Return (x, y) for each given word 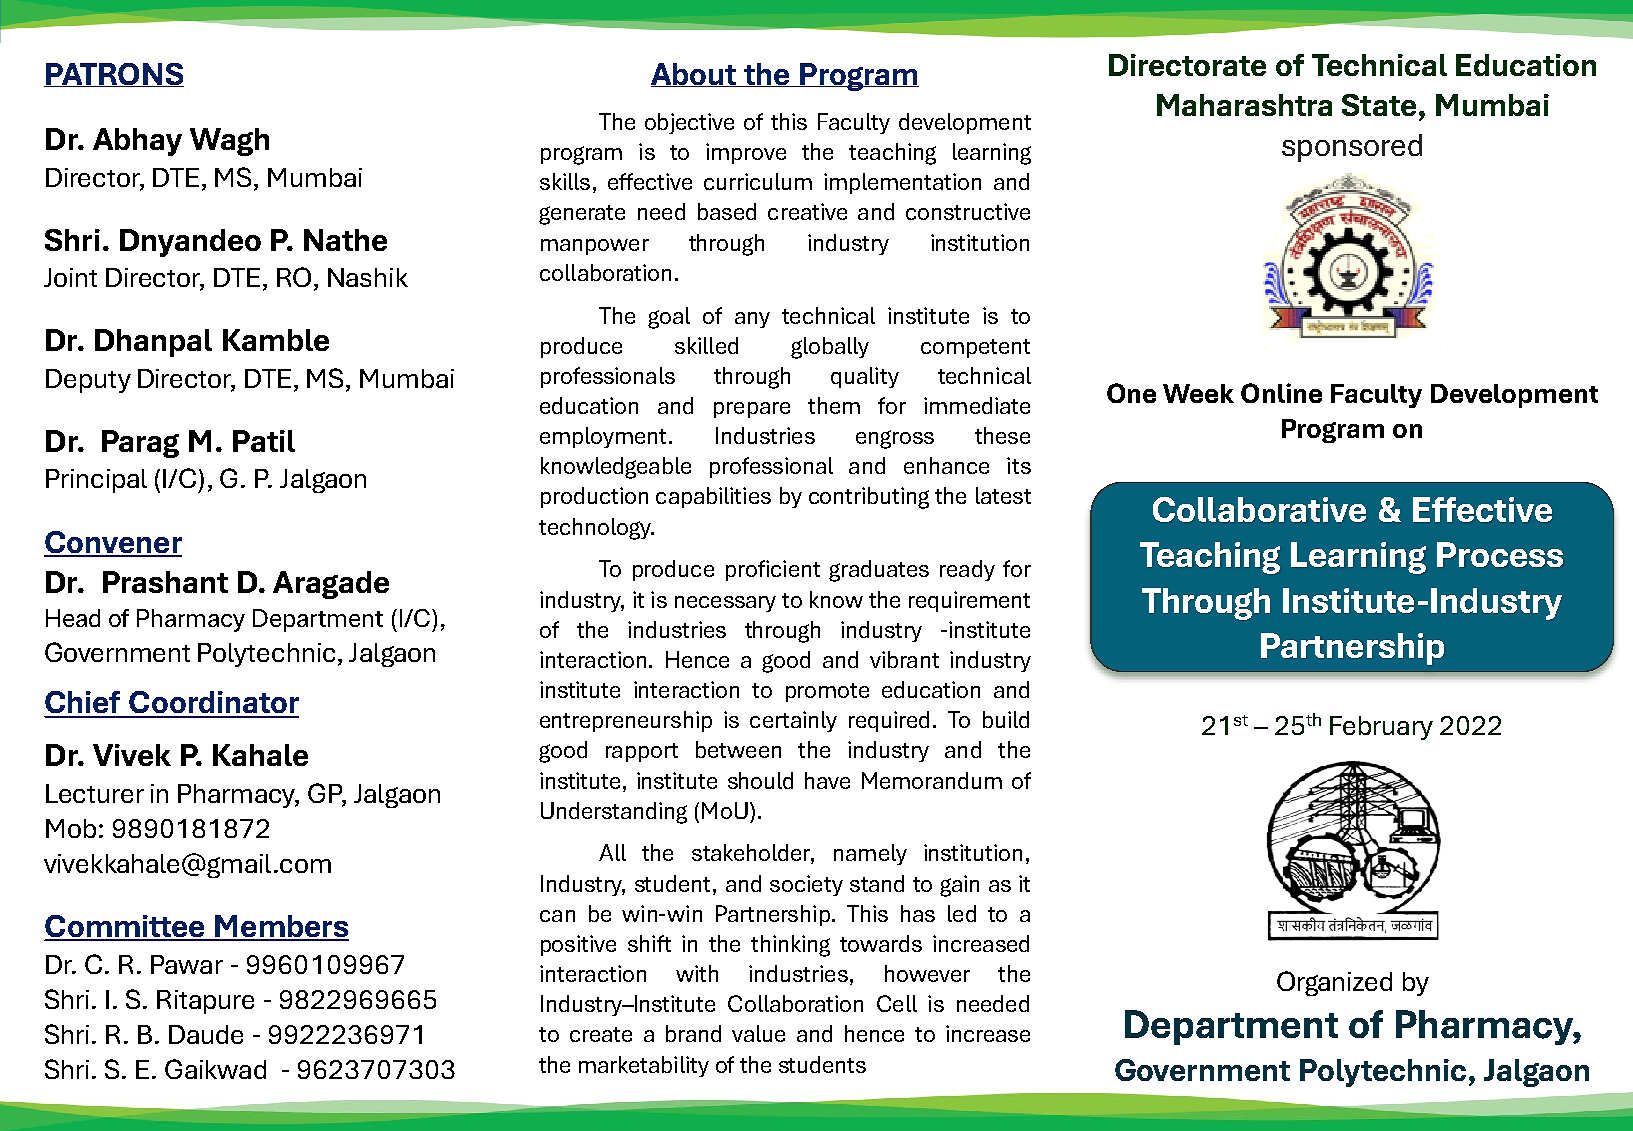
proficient (773, 570)
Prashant (165, 582)
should (760, 780)
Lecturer (95, 793)
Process (1500, 554)
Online (1281, 393)
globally (830, 348)
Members (281, 927)
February (1381, 728)
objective (689, 123)
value (758, 1033)
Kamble (276, 340)
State (1379, 105)
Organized (1334, 983)
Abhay (137, 142)
